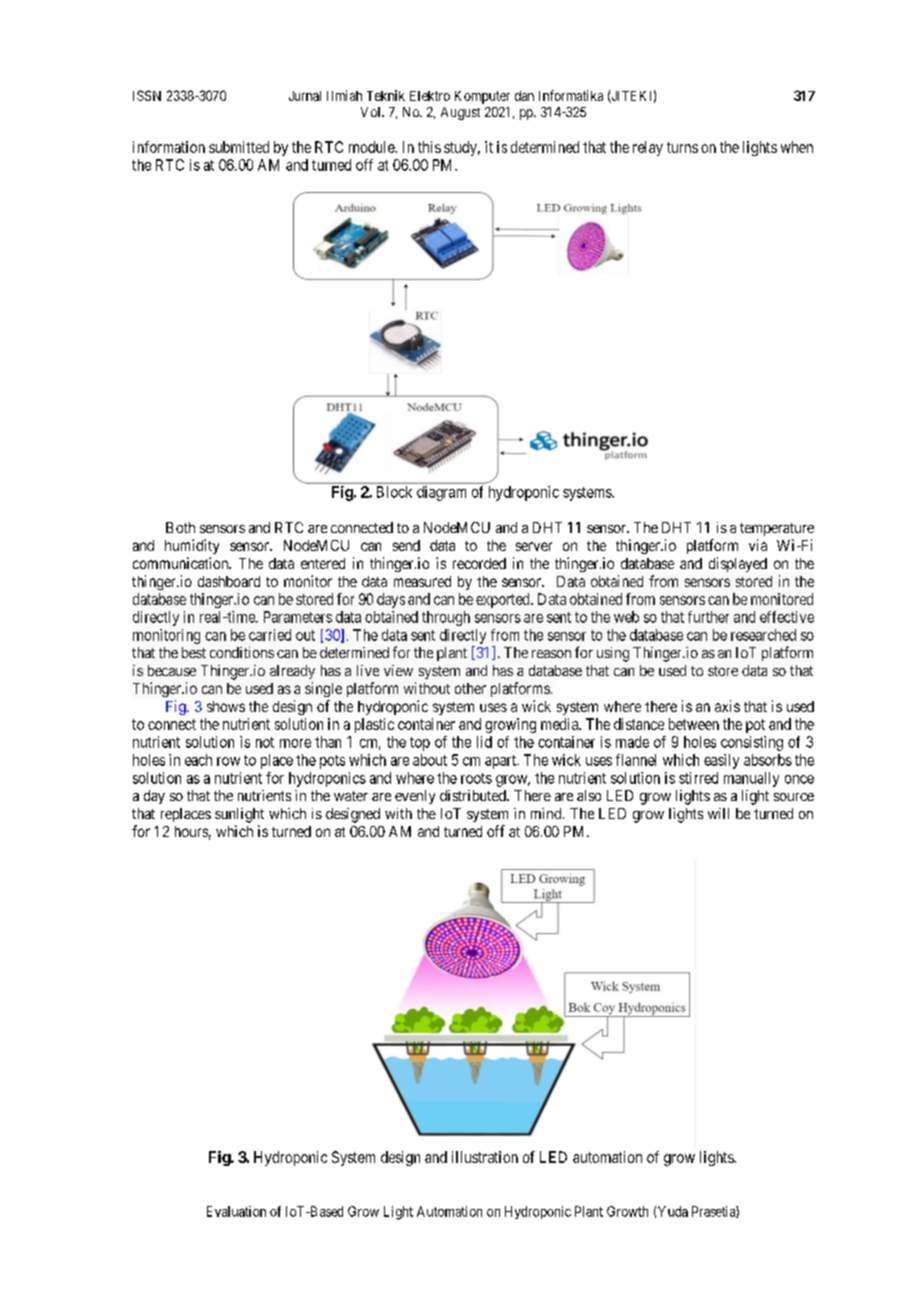  What do you see at coordinates (242, 652) in the image?
I see `conditions` at bounding box center [242, 652].
